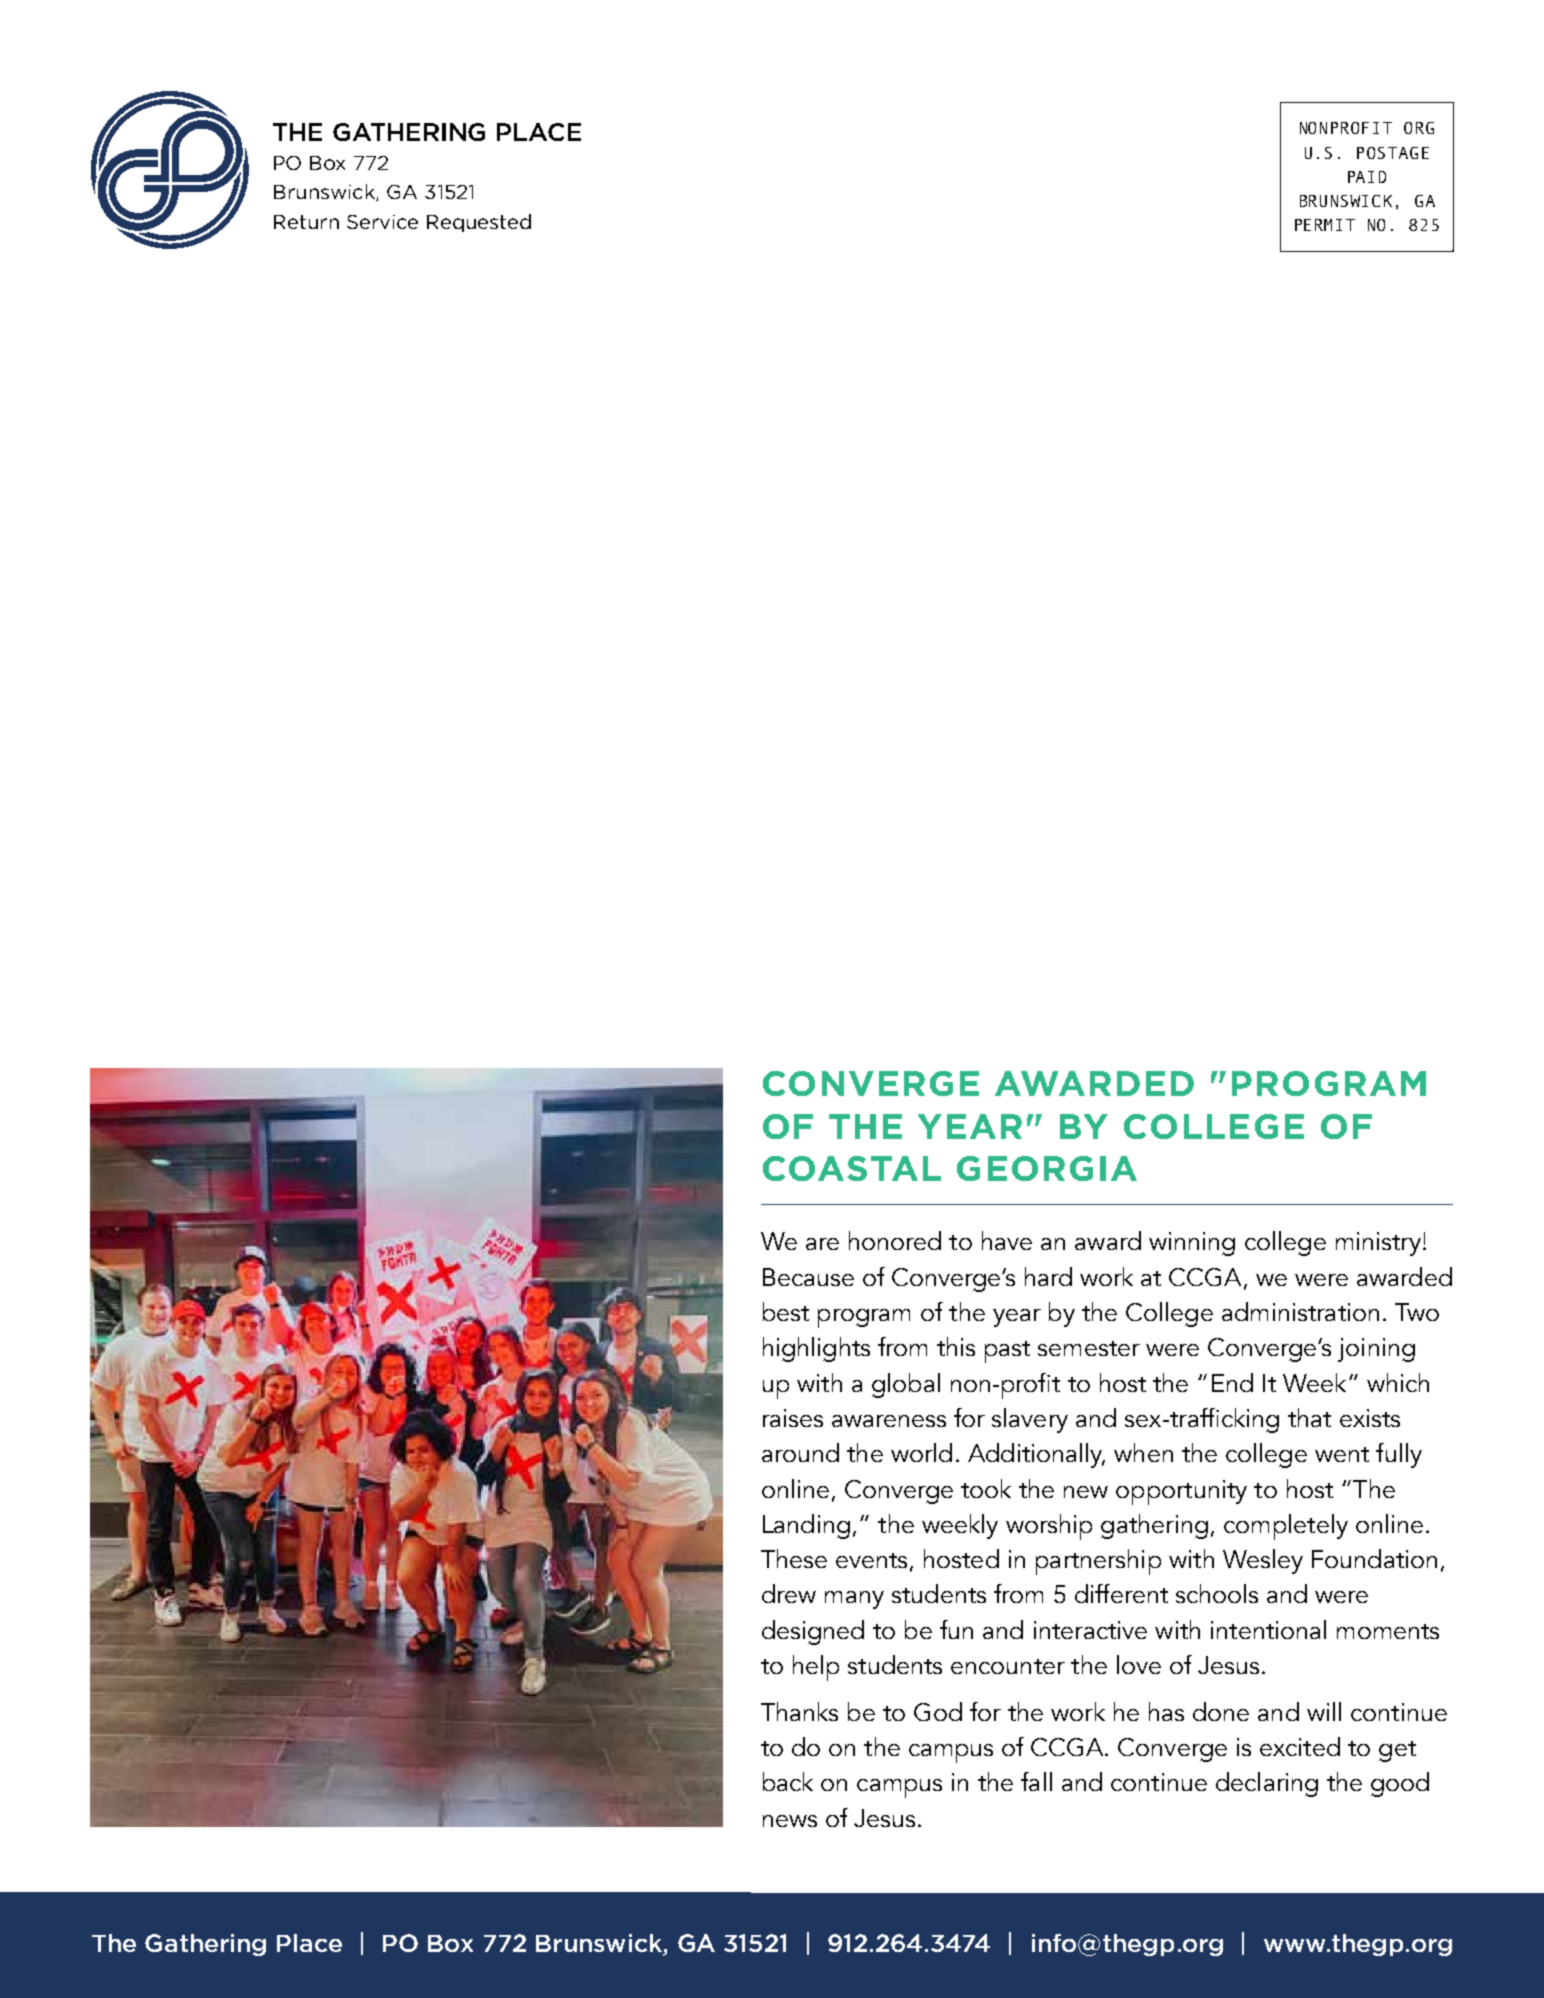  What do you see at coordinates (790, 1821) in the image?
I see `news` at bounding box center [790, 1821].
